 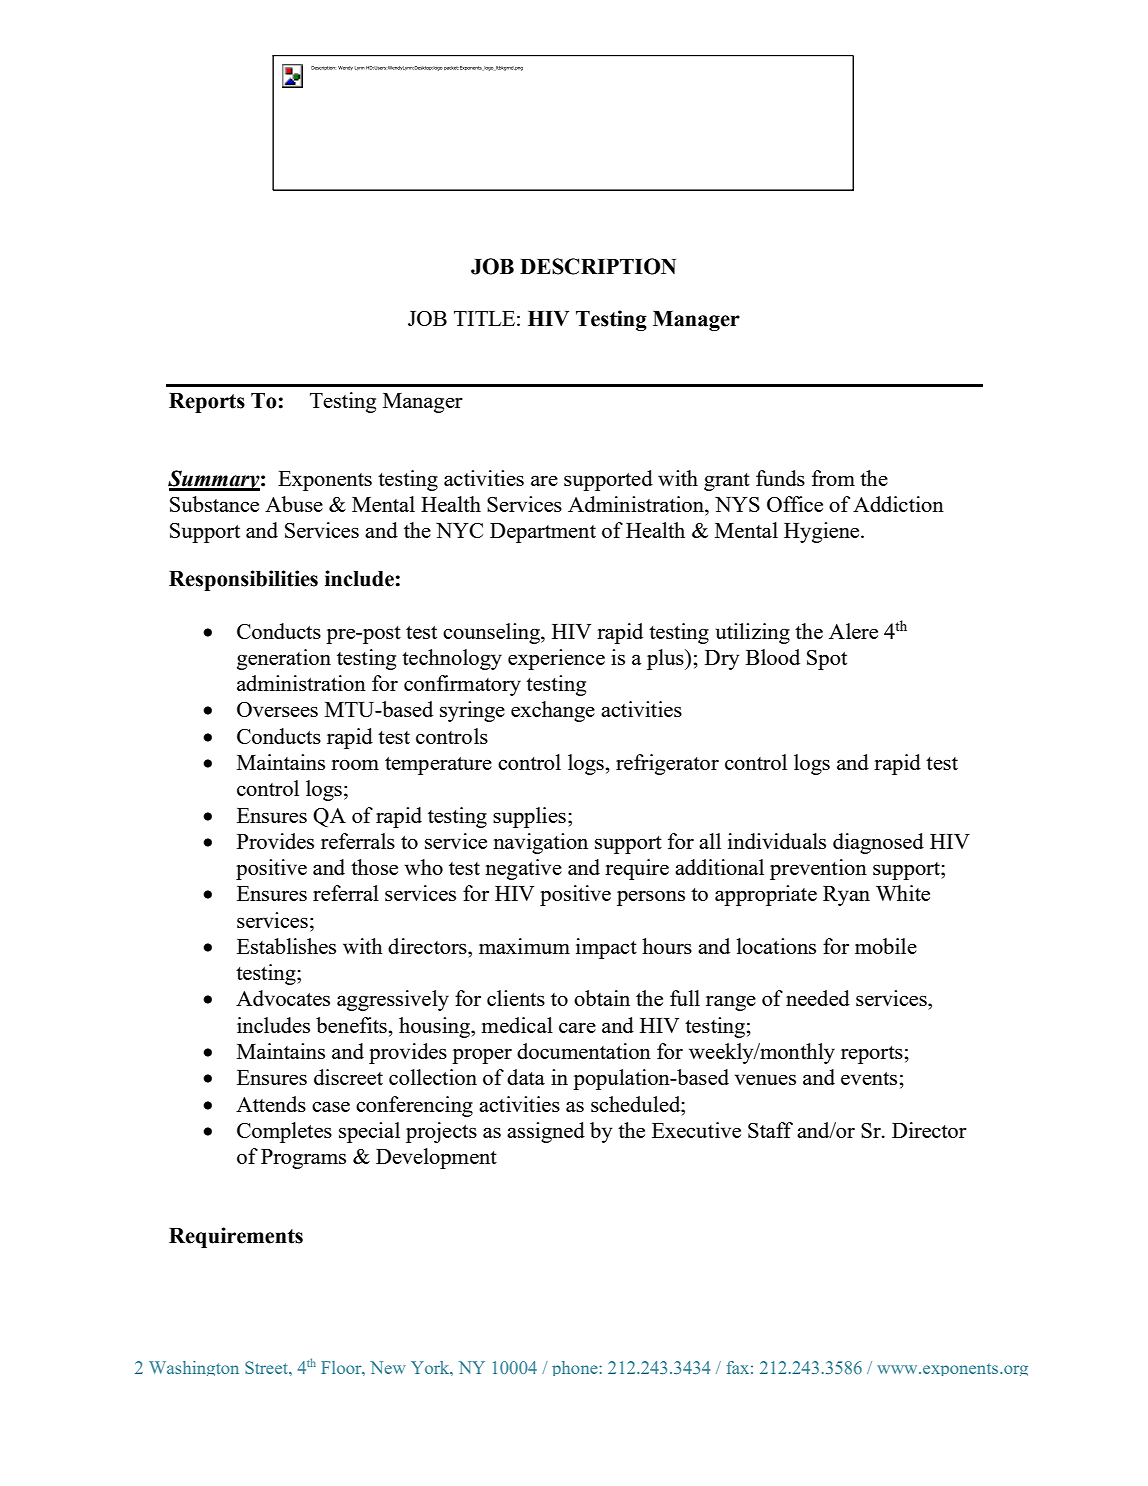 I want to click on Washington, so click(x=194, y=1368).
